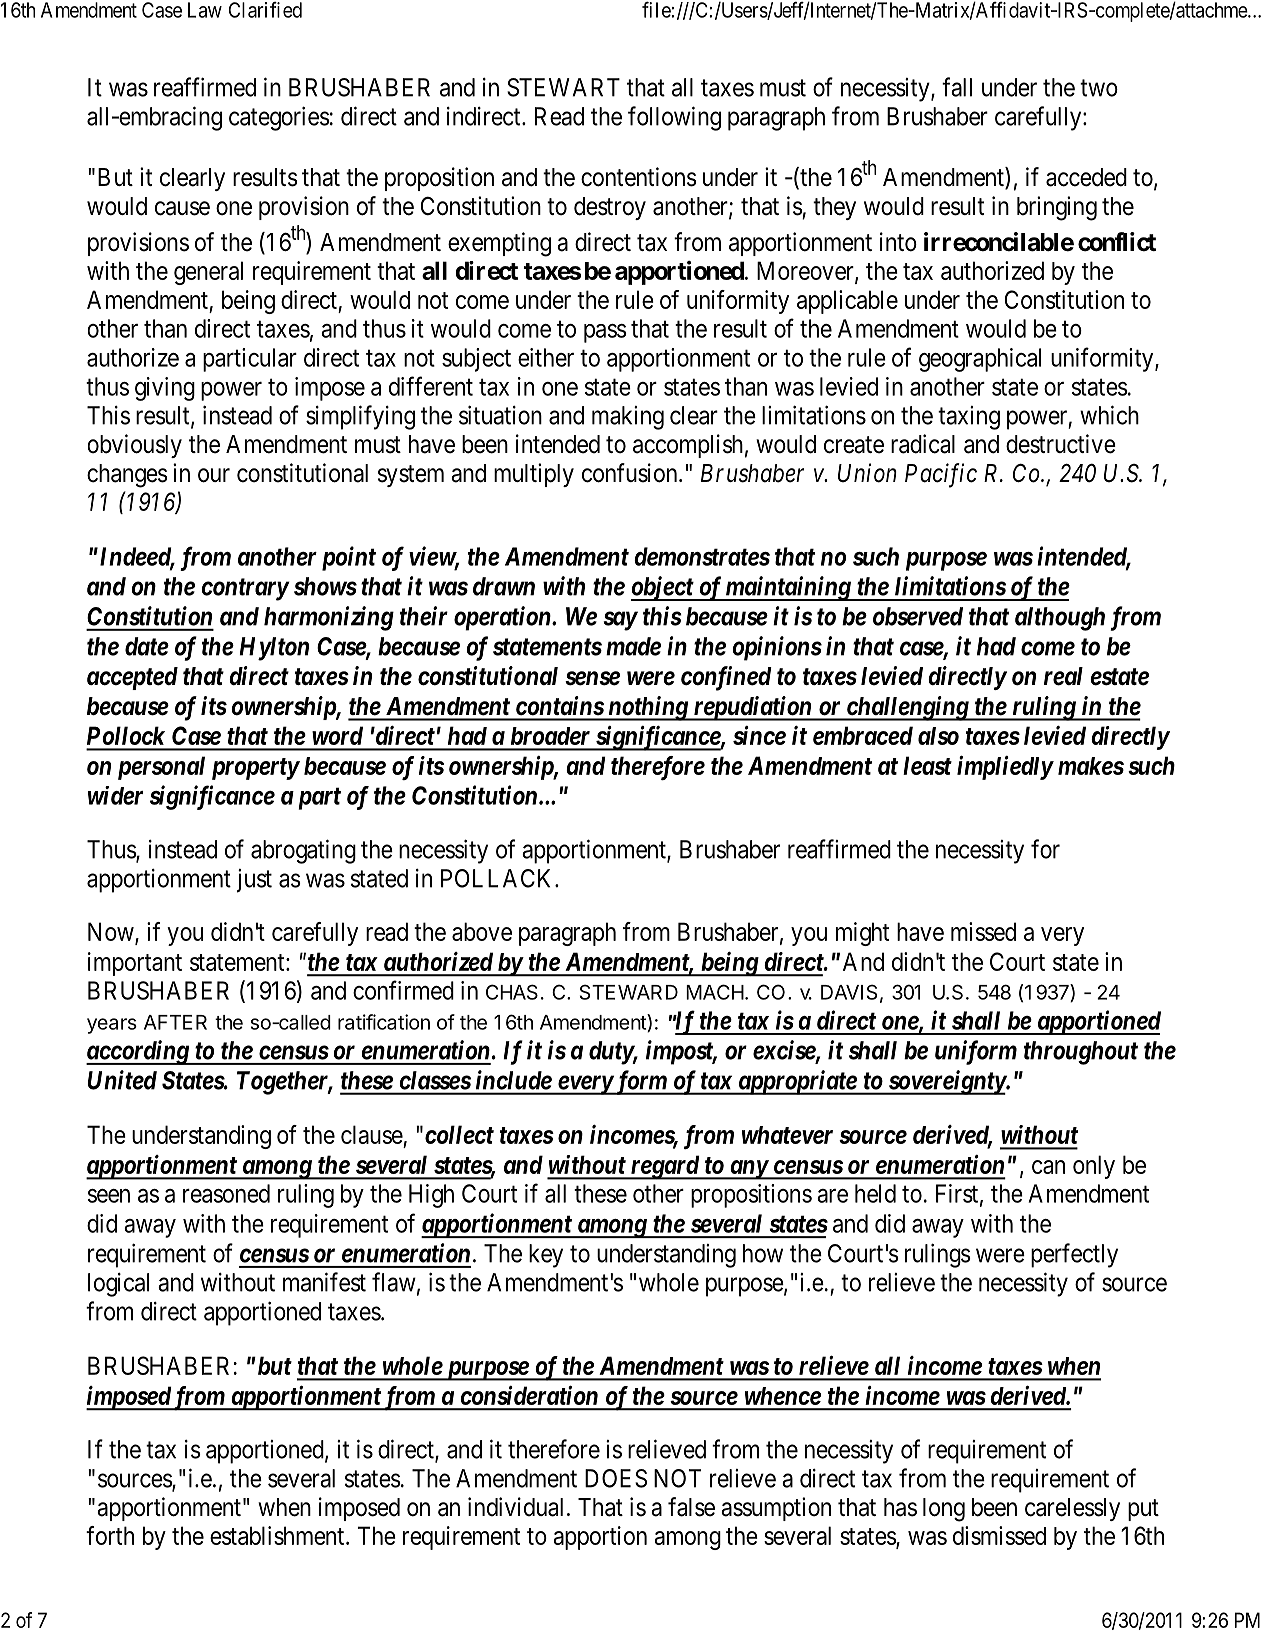  I want to click on confusion, so click(631, 473).
